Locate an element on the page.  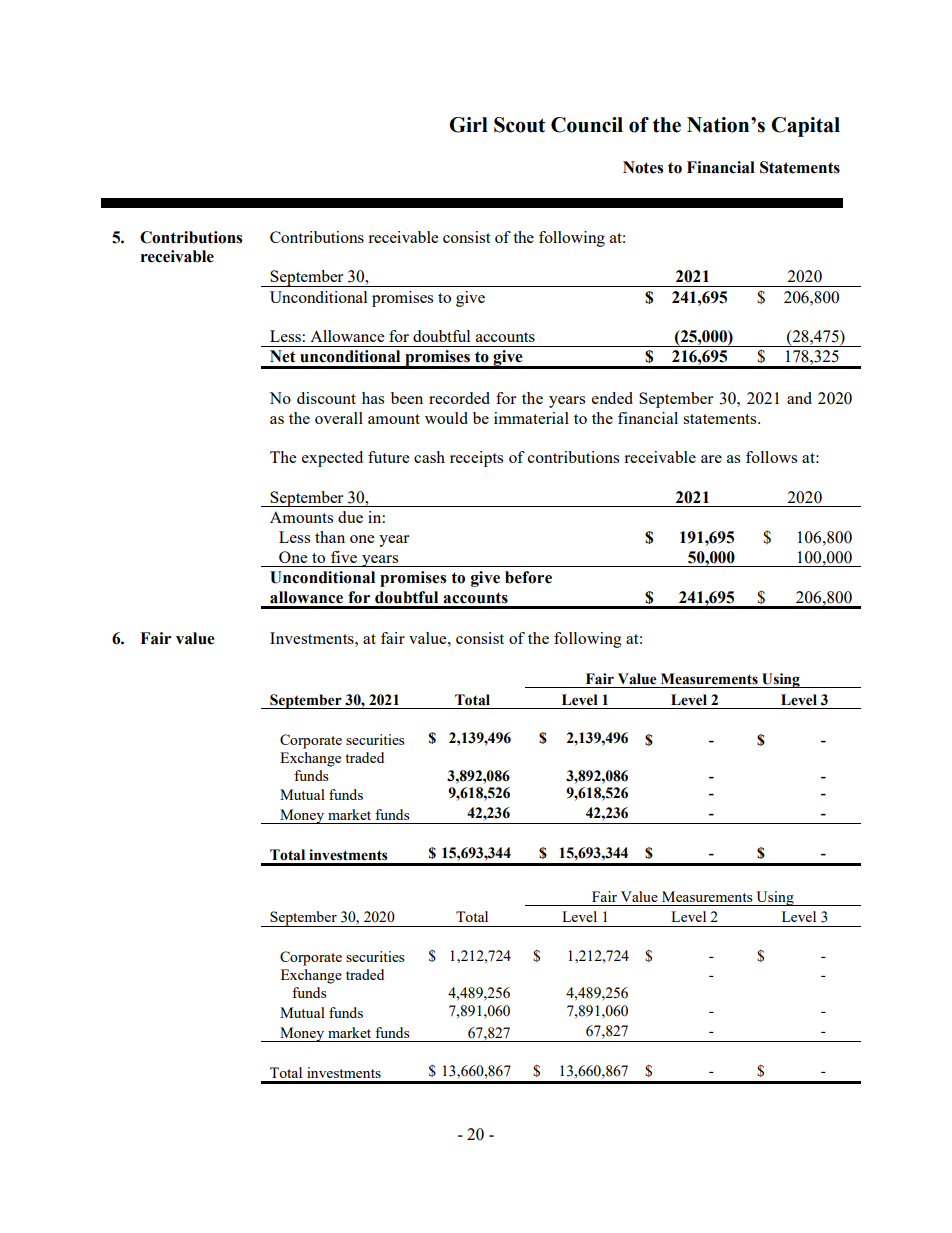
are is located at coordinates (711, 459).
